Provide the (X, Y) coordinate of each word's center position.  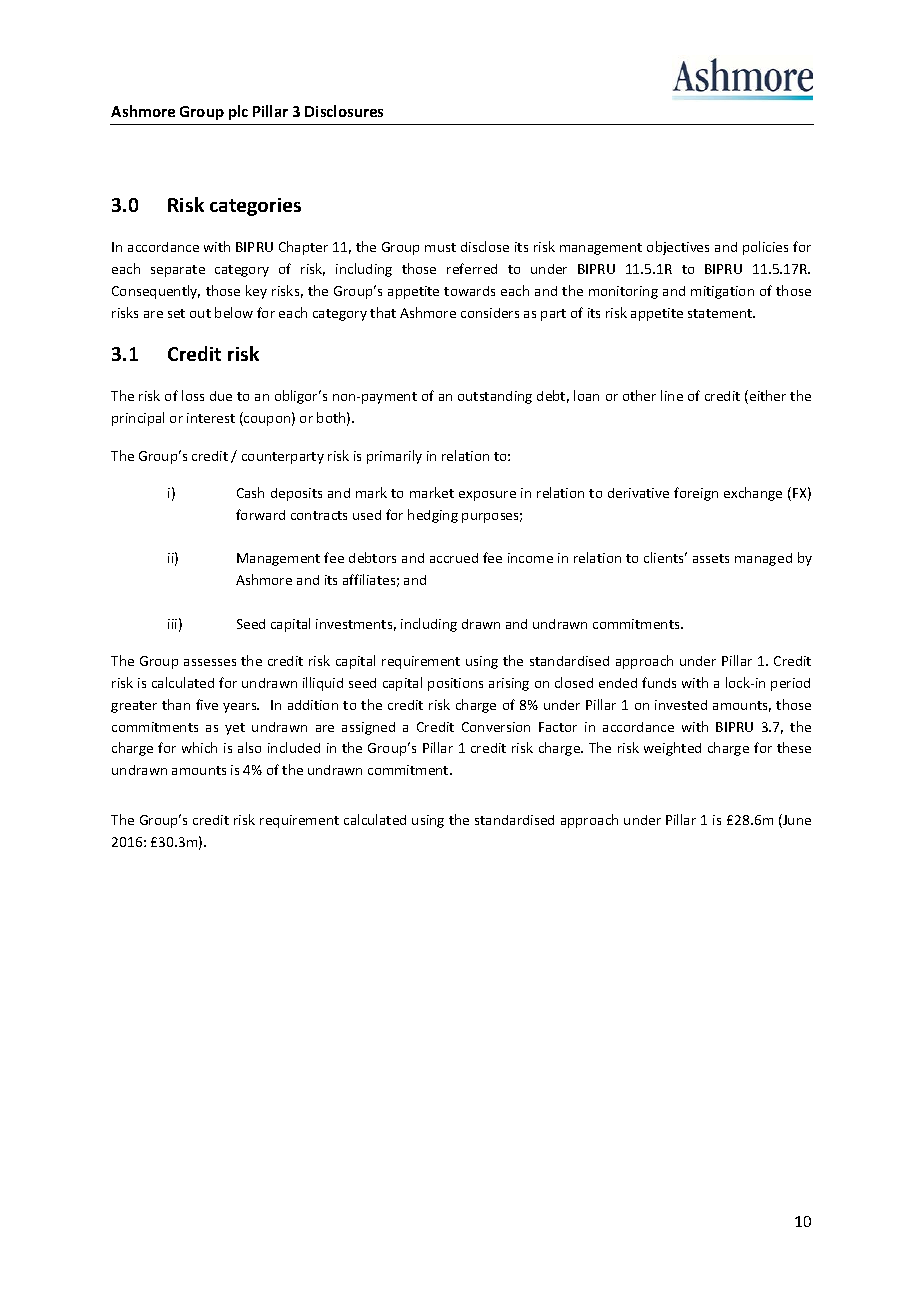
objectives (678, 248)
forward (260, 514)
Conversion (496, 727)
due (221, 396)
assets (711, 558)
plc (238, 112)
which (199, 747)
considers (490, 313)
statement (721, 313)
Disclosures (344, 111)
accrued (454, 558)
